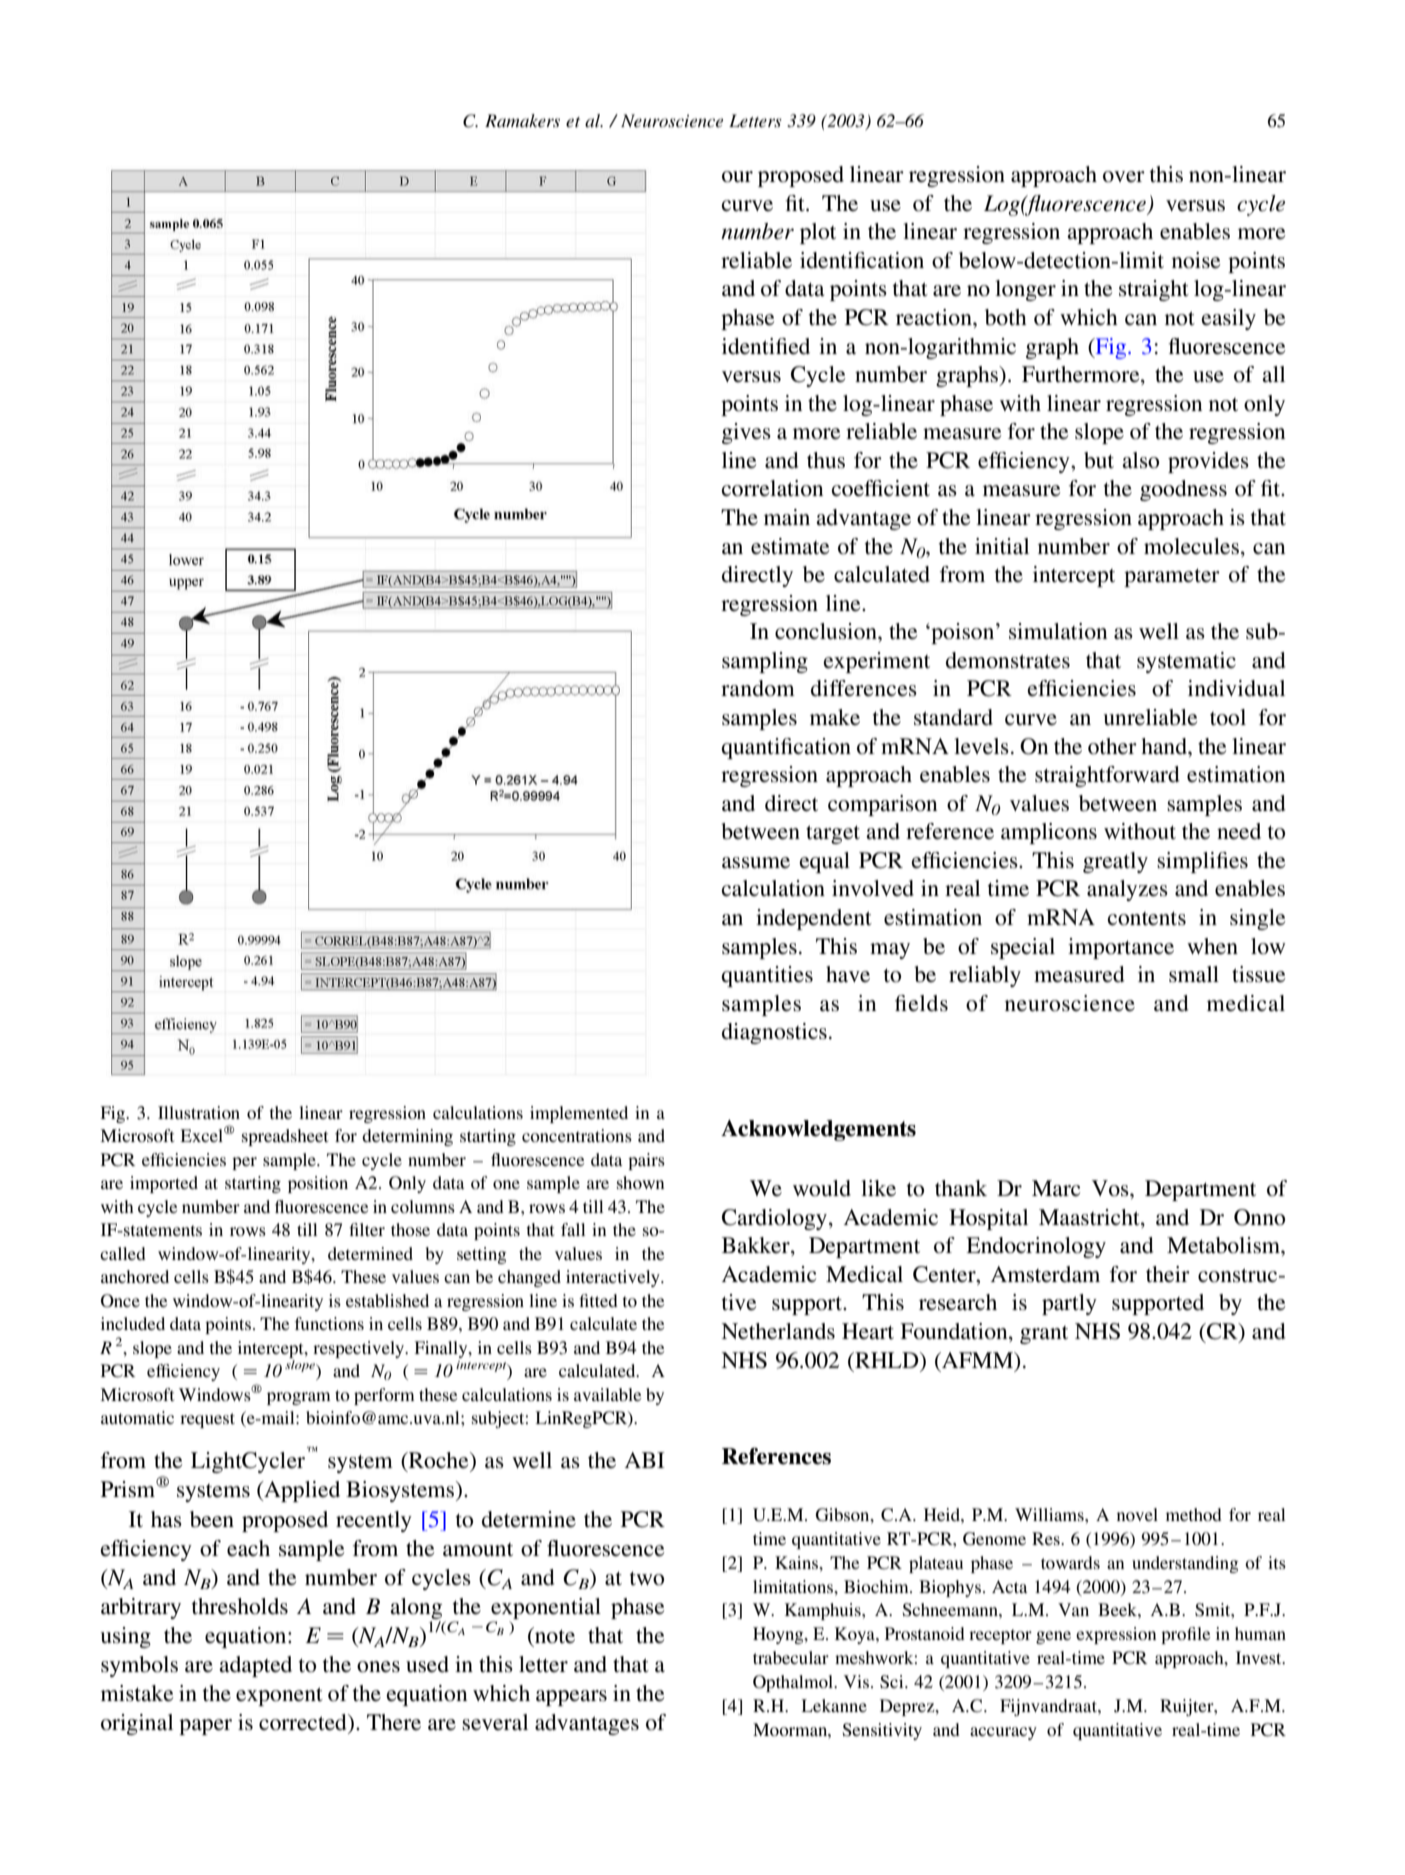  What do you see at coordinates (1069, 1304) in the screenshot?
I see `partly` at bounding box center [1069, 1304].
